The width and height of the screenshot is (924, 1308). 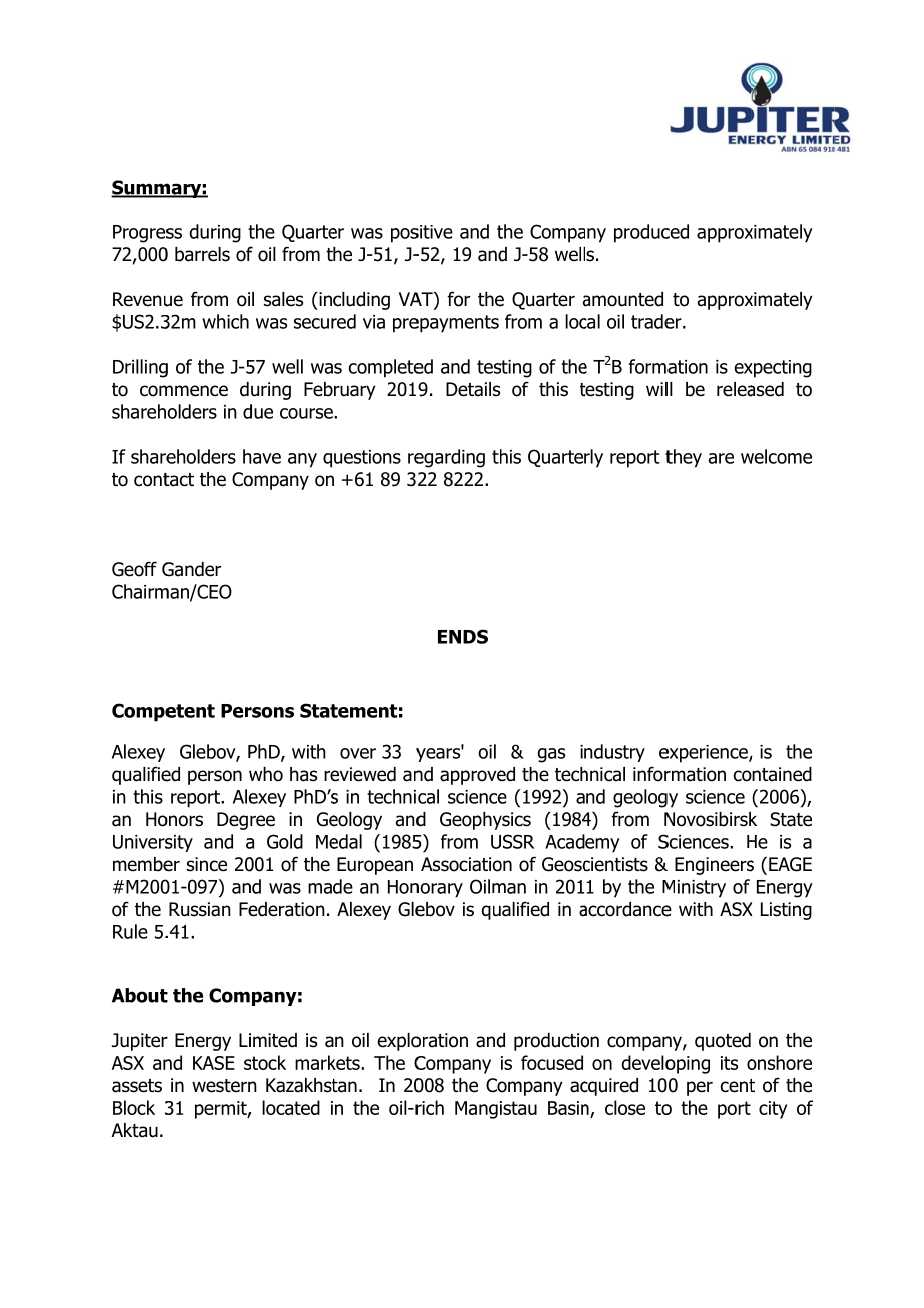 I want to click on western, so click(x=224, y=1086).
